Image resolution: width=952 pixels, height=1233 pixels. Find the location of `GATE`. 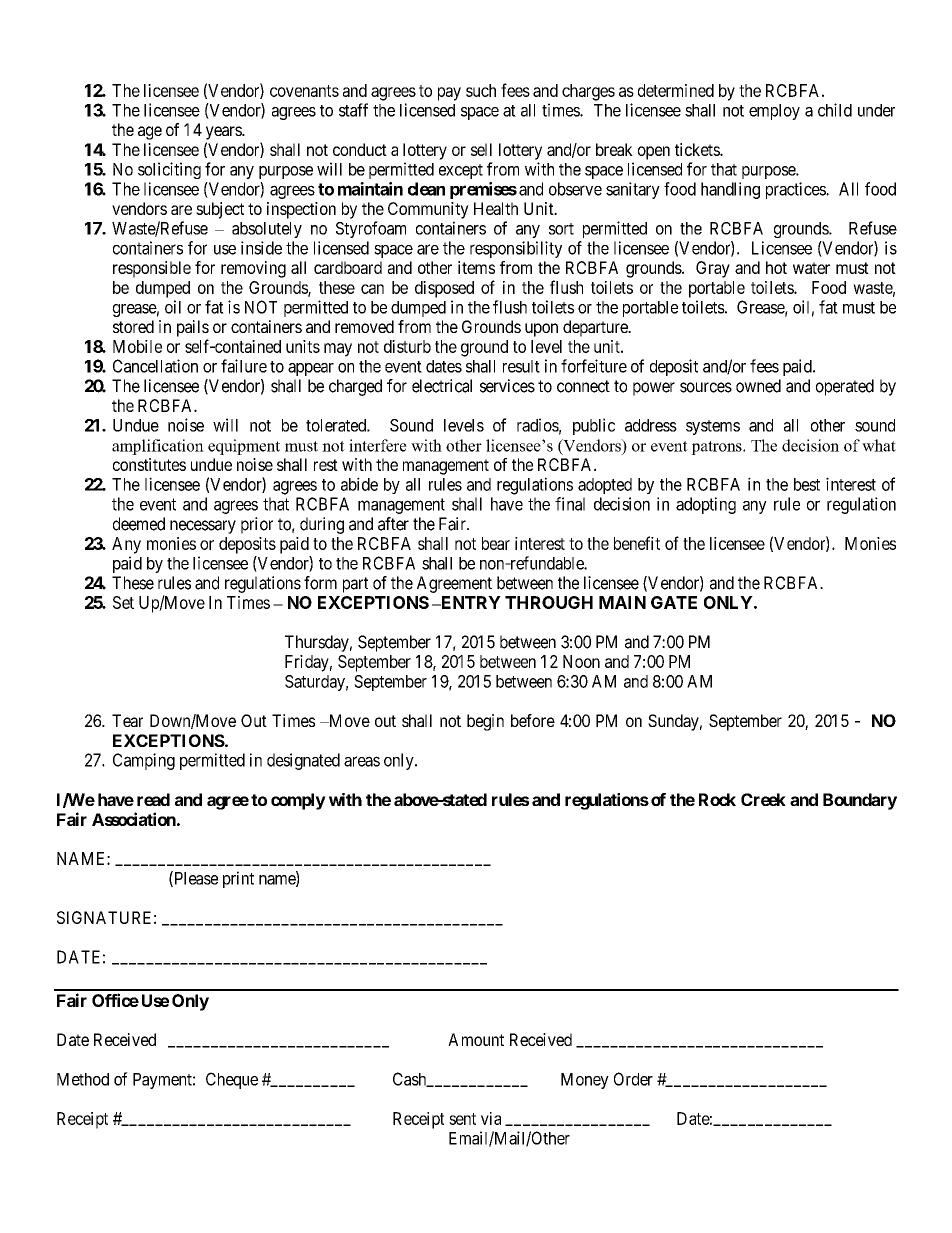

GATE is located at coordinates (674, 602).
